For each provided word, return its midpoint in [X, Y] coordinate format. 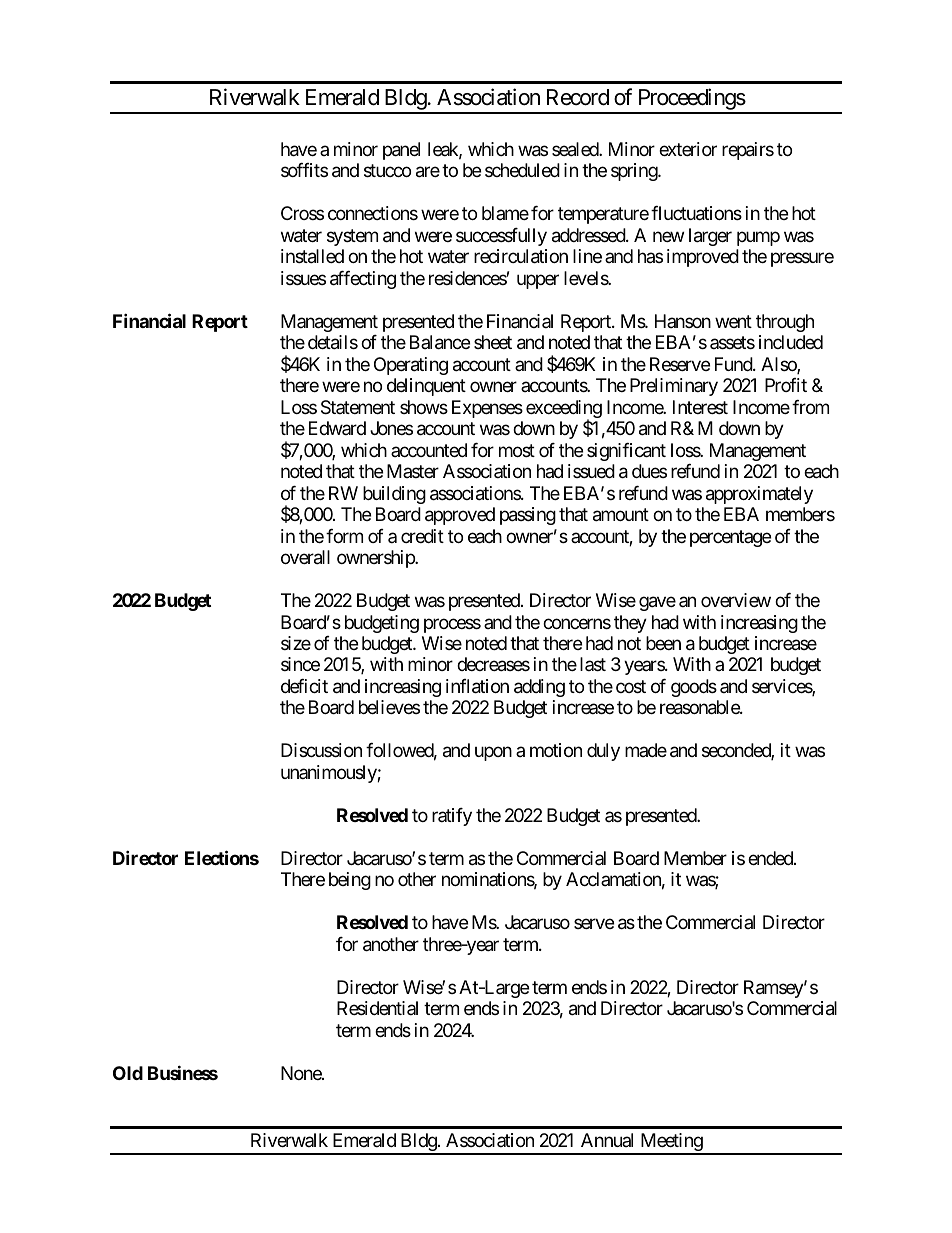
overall [305, 557]
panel [401, 151]
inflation [477, 686]
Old [128, 1073]
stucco [387, 171]
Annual [607, 1140]
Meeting [671, 1143]
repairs [748, 151]
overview [736, 600]
